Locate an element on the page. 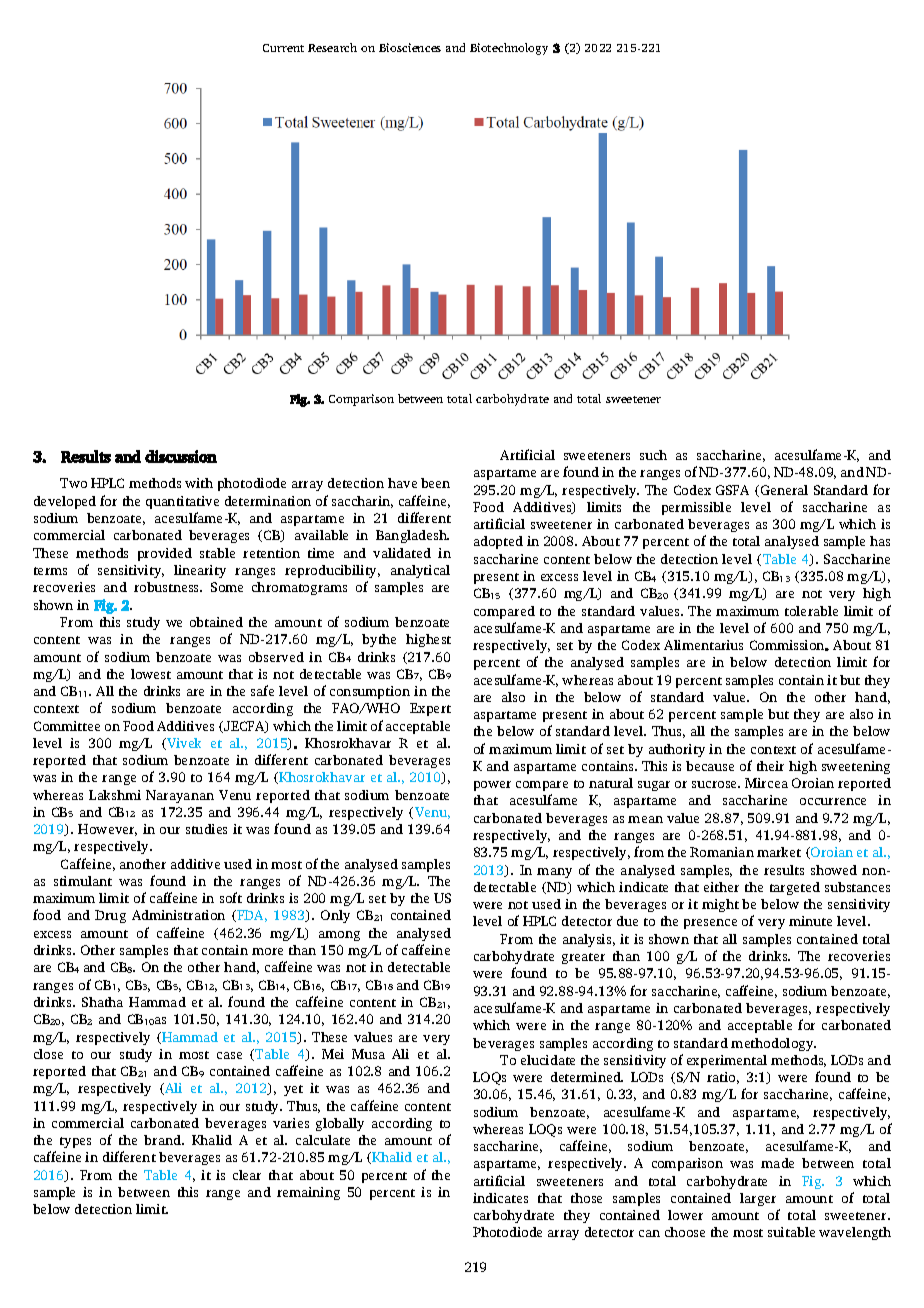 The width and height of the page is (924, 1308). brand is located at coordinates (164, 1140).
